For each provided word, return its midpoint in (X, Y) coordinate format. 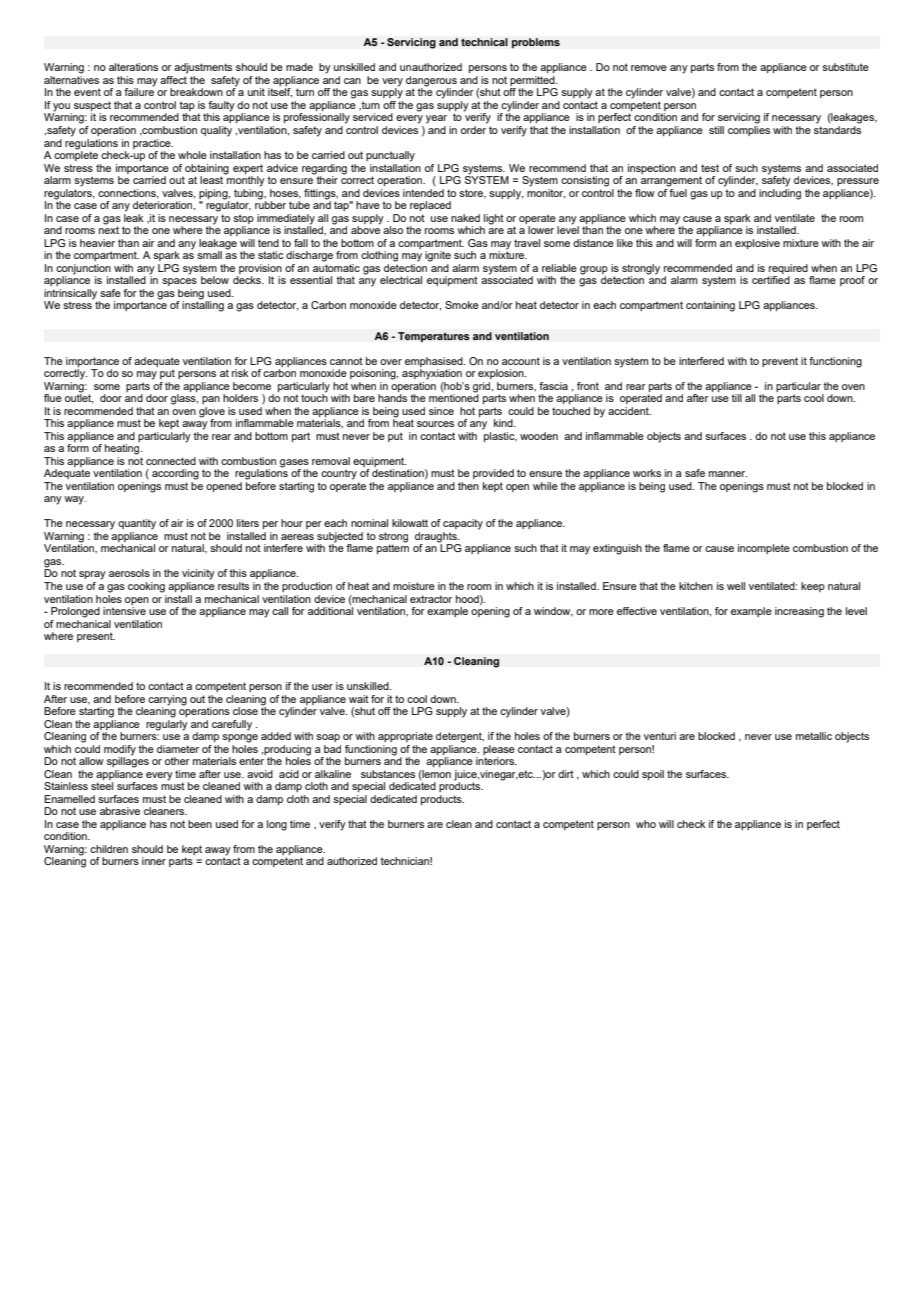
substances (388, 774)
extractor (431, 599)
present (96, 637)
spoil (653, 775)
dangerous (431, 82)
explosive (757, 244)
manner (728, 474)
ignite (438, 256)
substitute (845, 67)
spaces (179, 282)
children (109, 849)
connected (171, 461)
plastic (500, 437)
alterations (133, 67)
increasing (799, 612)
